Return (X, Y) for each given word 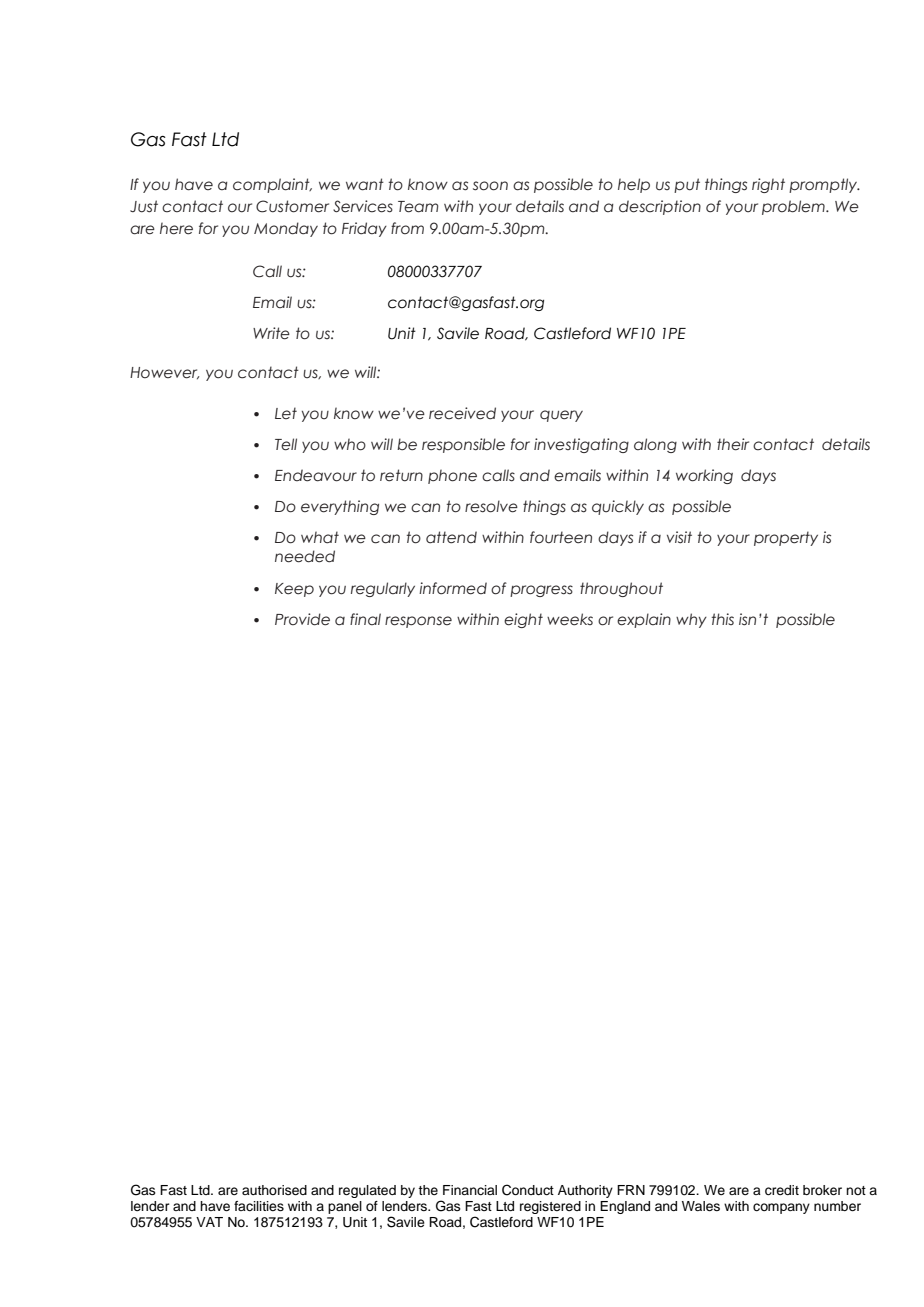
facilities (259, 1206)
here (176, 228)
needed (305, 556)
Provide (302, 619)
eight (523, 620)
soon (490, 186)
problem (794, 207)
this (723, 619)
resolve (491, 506)
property (786, 538)
